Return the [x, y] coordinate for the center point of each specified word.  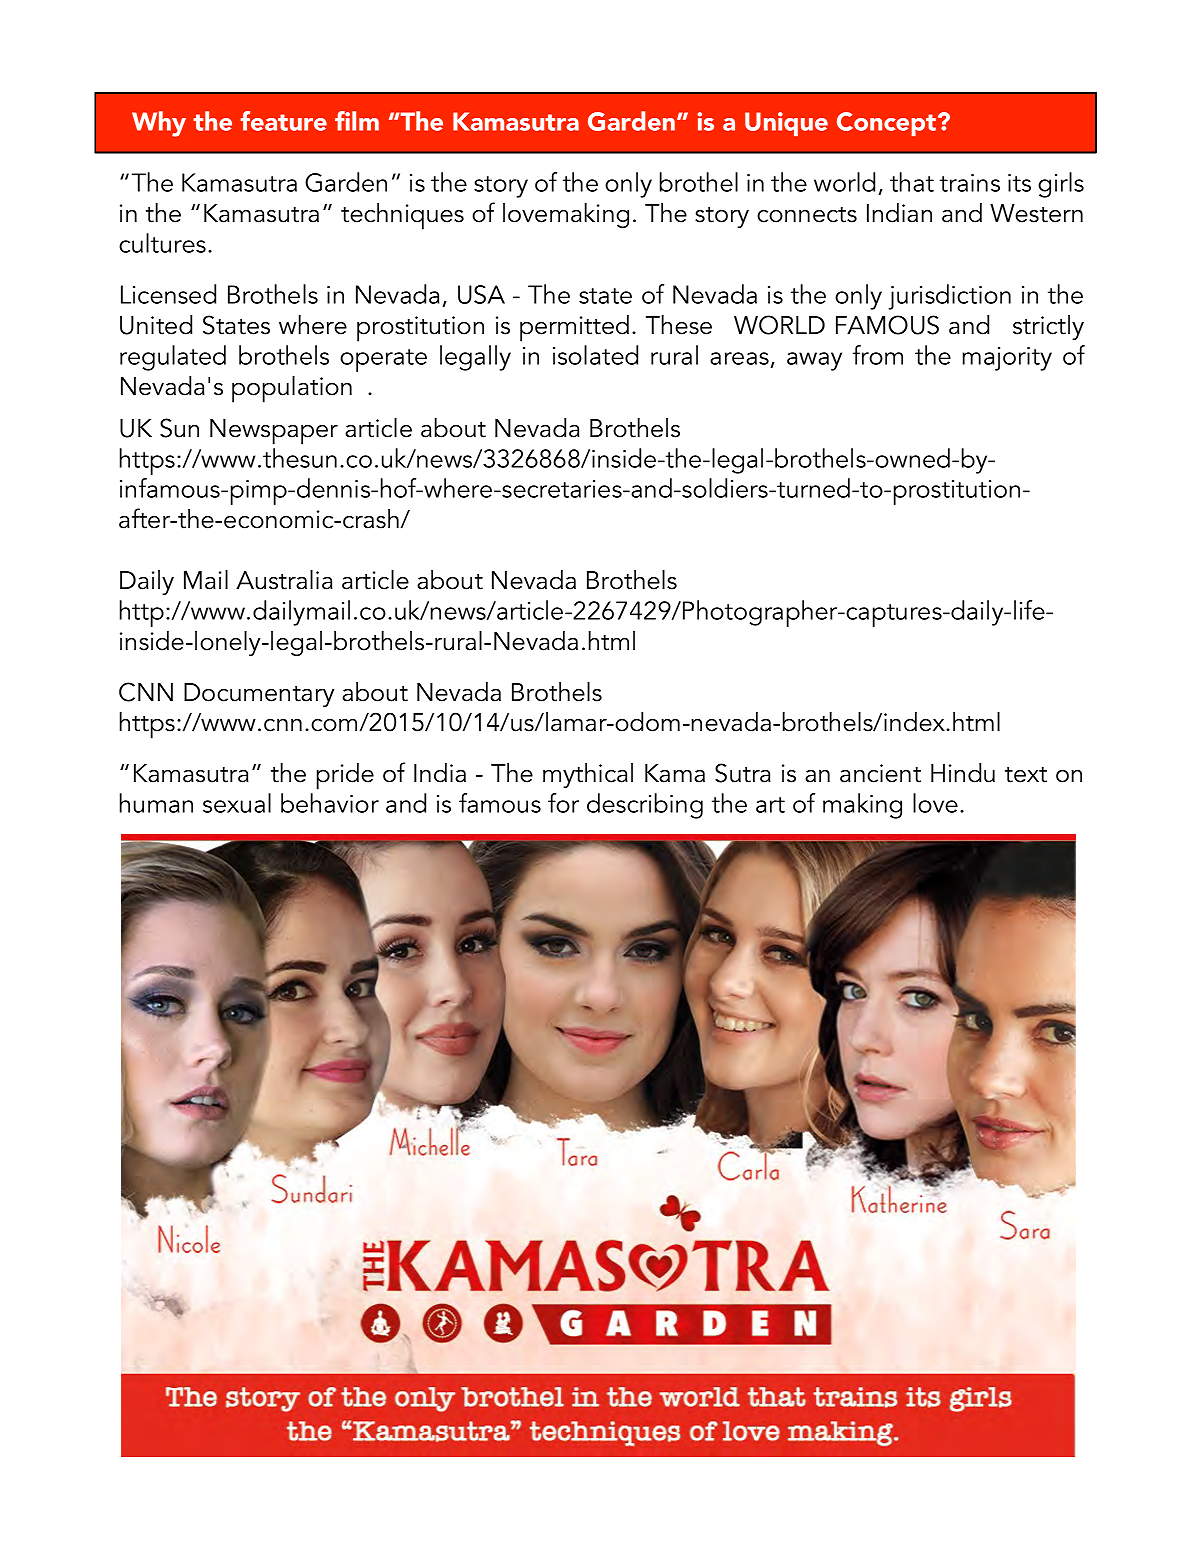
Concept [888, 124]
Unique [786, 124]
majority [1007, 359]
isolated [595, 355]
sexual [237, 803]
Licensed [168, 294]
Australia [284, 580]
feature [283, 121]
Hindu [963, 773]
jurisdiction [950, 297]
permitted [574, 328]
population [292, 389]
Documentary [259, 695]
